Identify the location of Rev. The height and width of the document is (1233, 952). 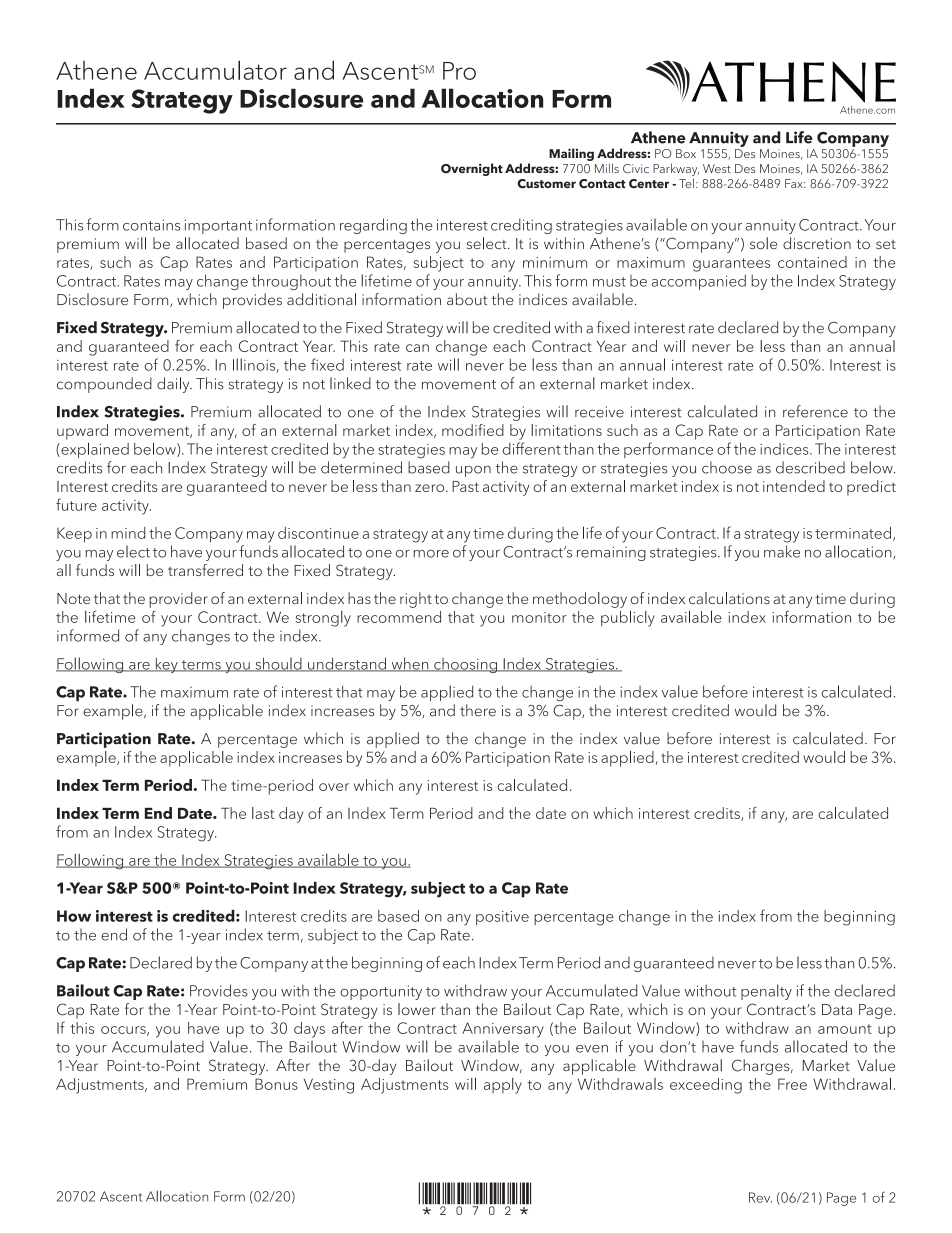
(760, 1197).
